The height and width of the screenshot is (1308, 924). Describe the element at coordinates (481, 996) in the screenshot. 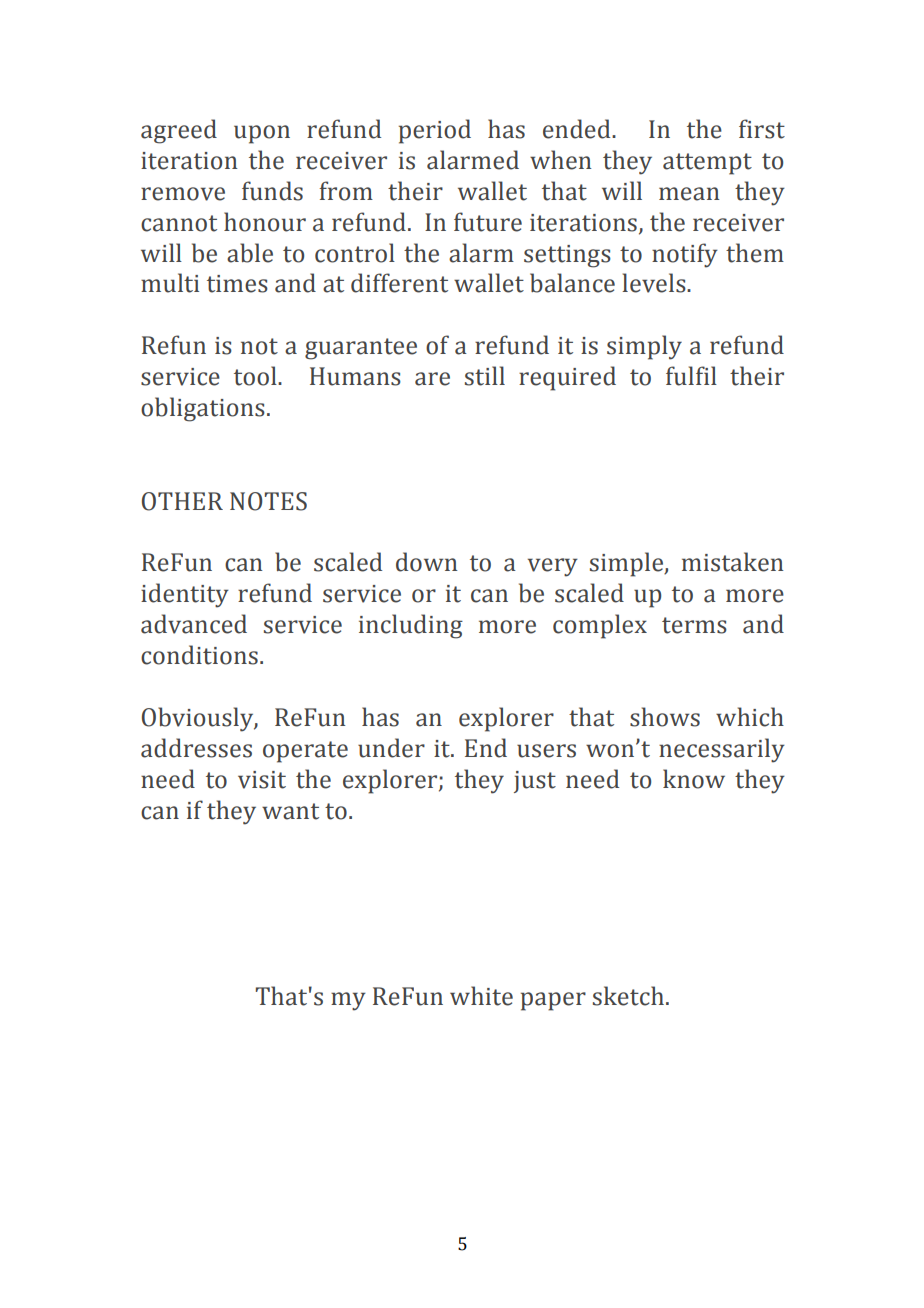

I see `white` at that location.
